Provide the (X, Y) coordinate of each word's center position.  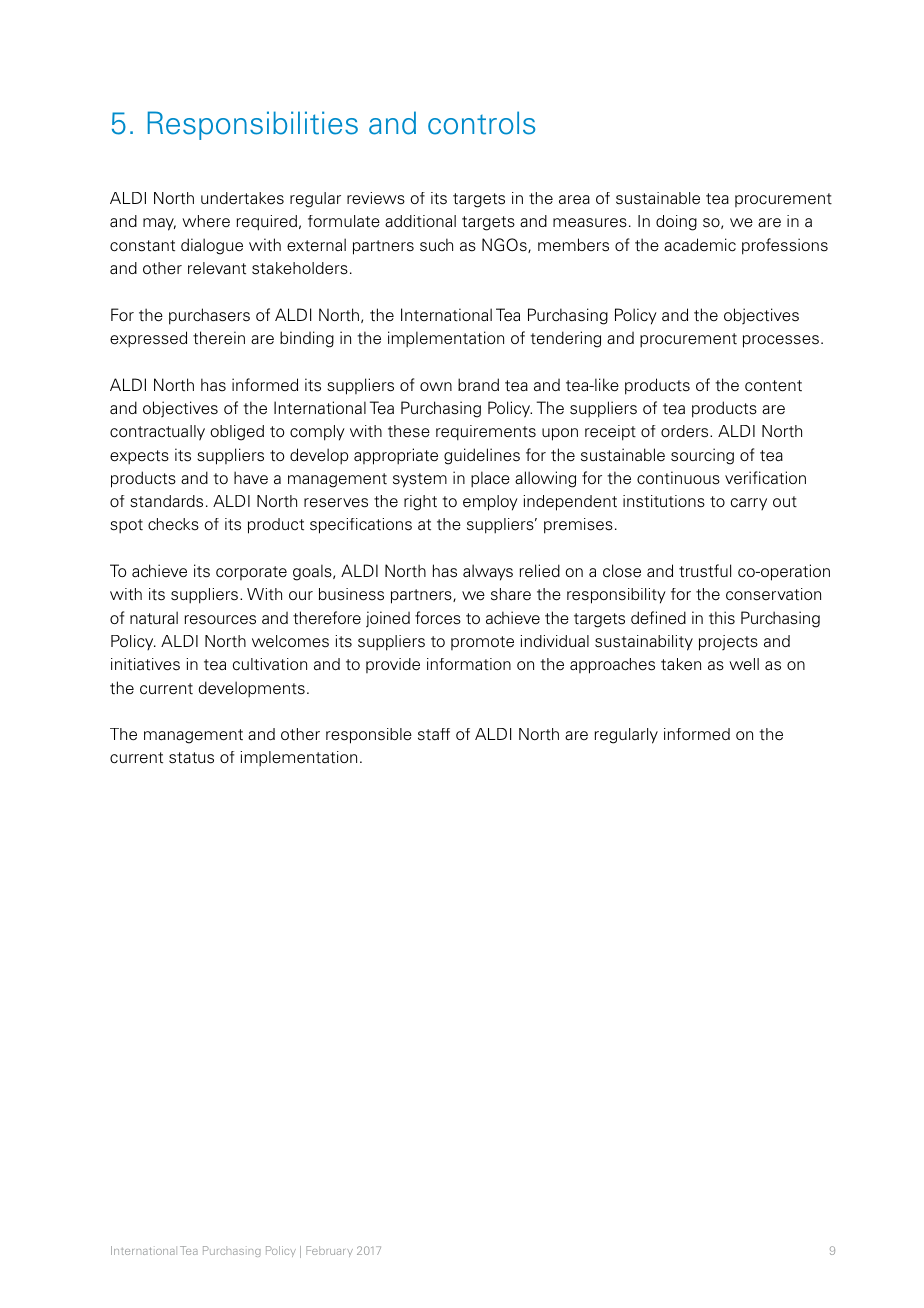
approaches (612, 666)
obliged (237, 433)
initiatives (145, 664)
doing (676, 223)
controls (481, 123)
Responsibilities (253, 125)
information (469, 664)
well (744, 664)
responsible (369, 736)
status (191, 758)
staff (434, 734)
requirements (486, 433)
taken (681, 664)
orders (686, 431)
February (329, 1251)
